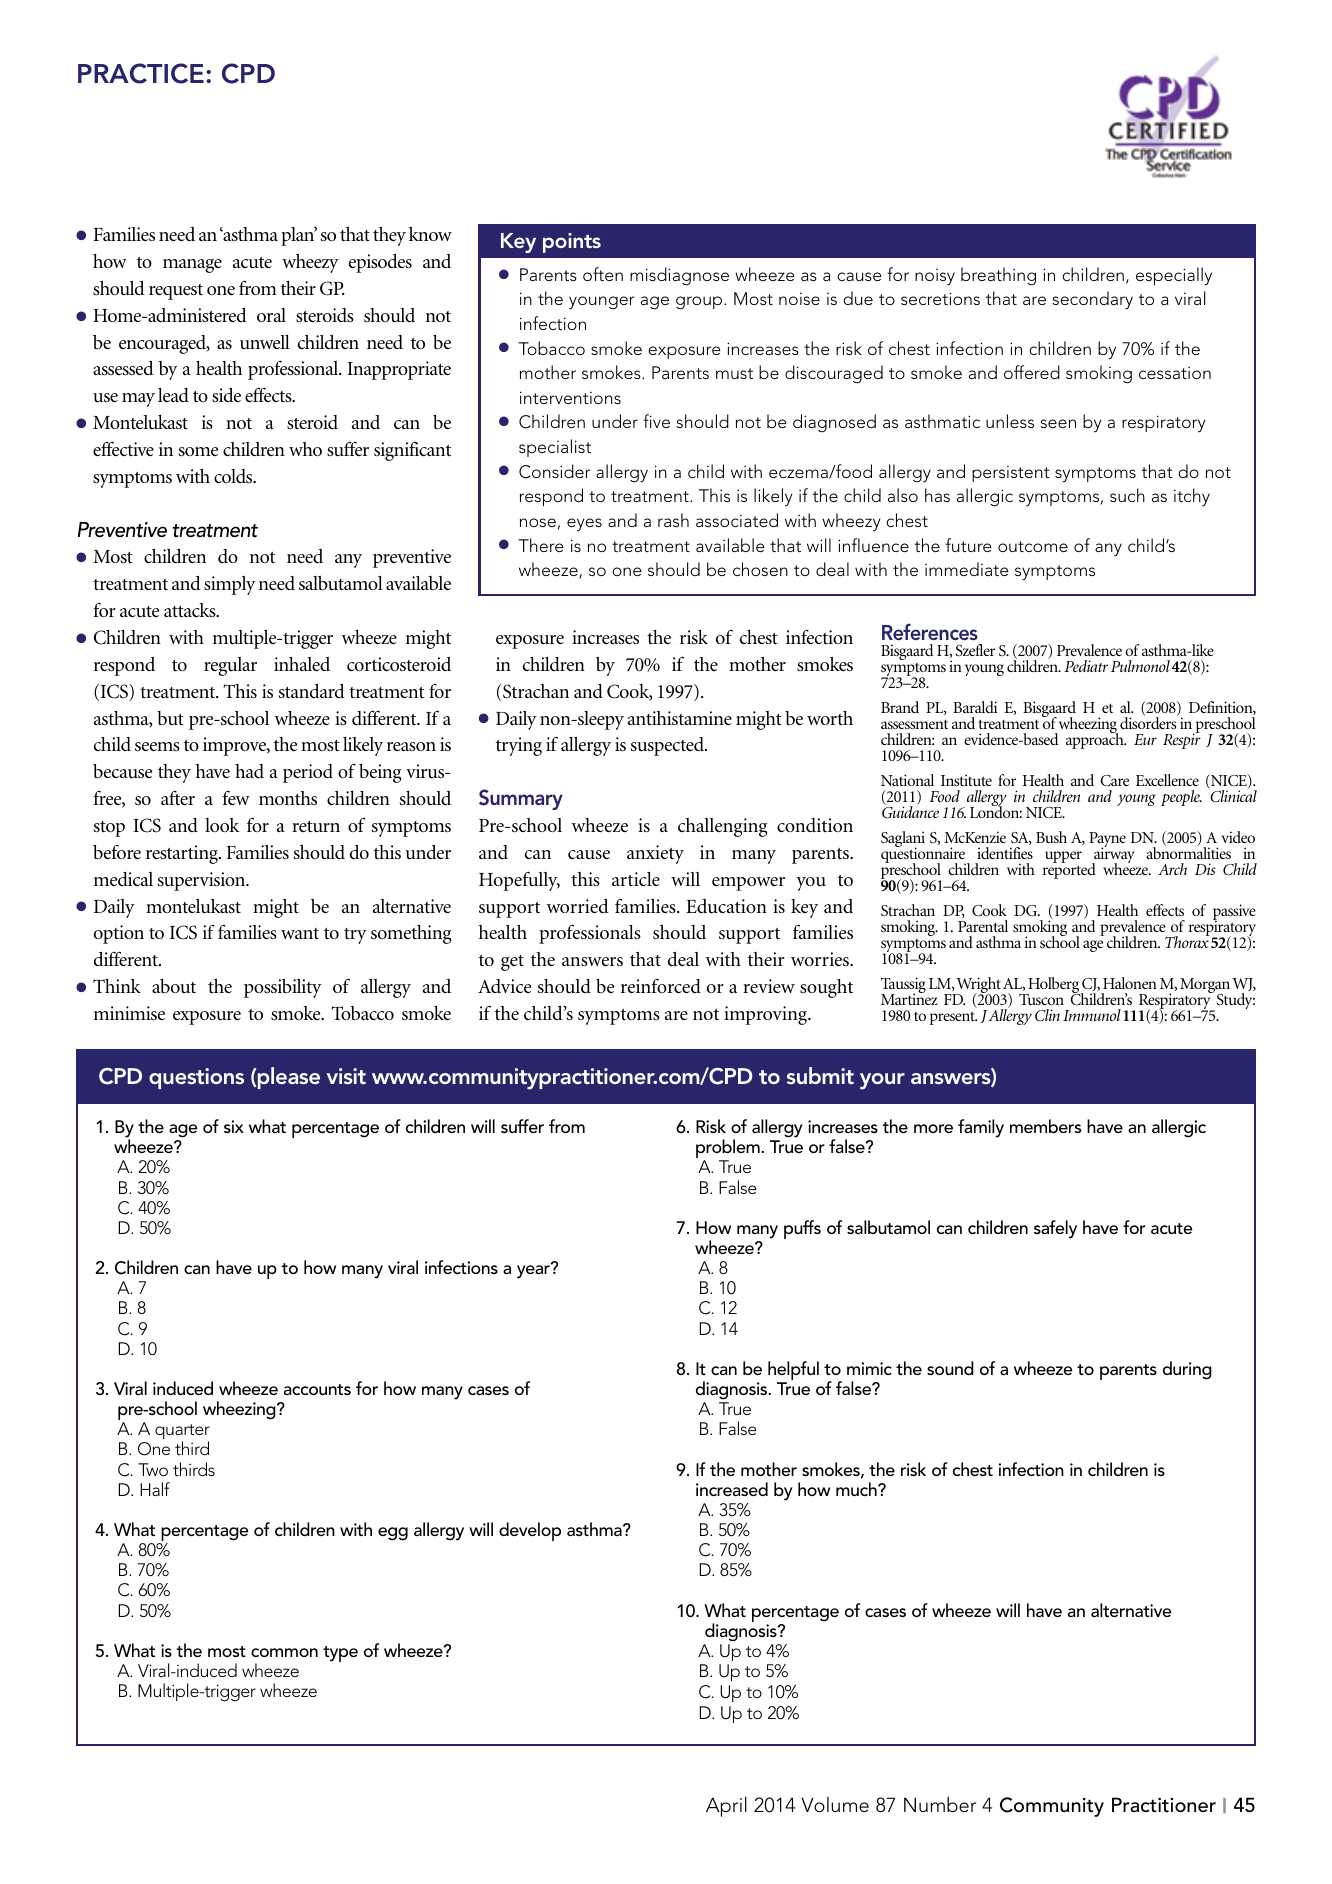 The height and width of the image is (1884, 1332). I want to click on common, so click(284, 1652).
